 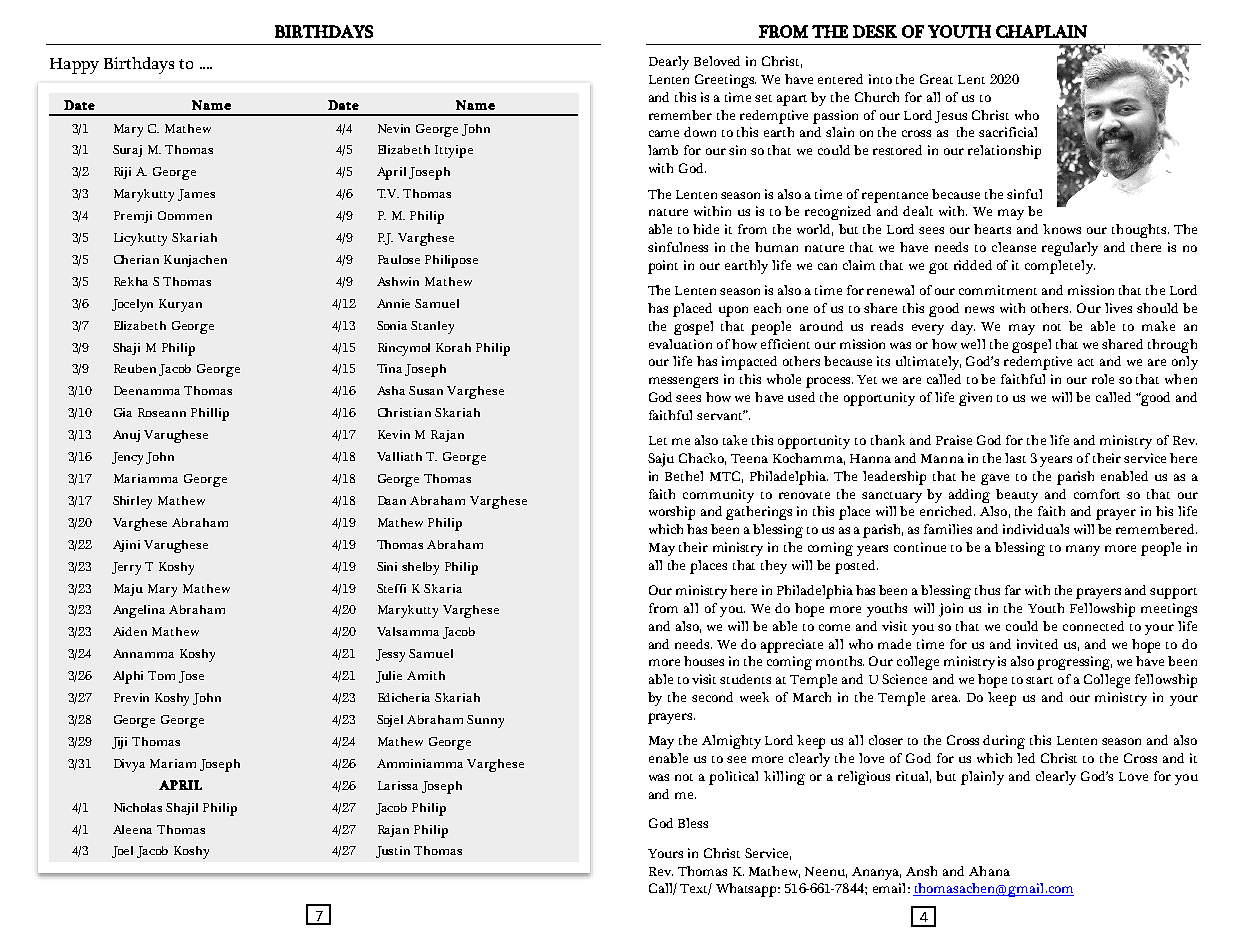 I want to click on political, so click(x=733, y=778).
